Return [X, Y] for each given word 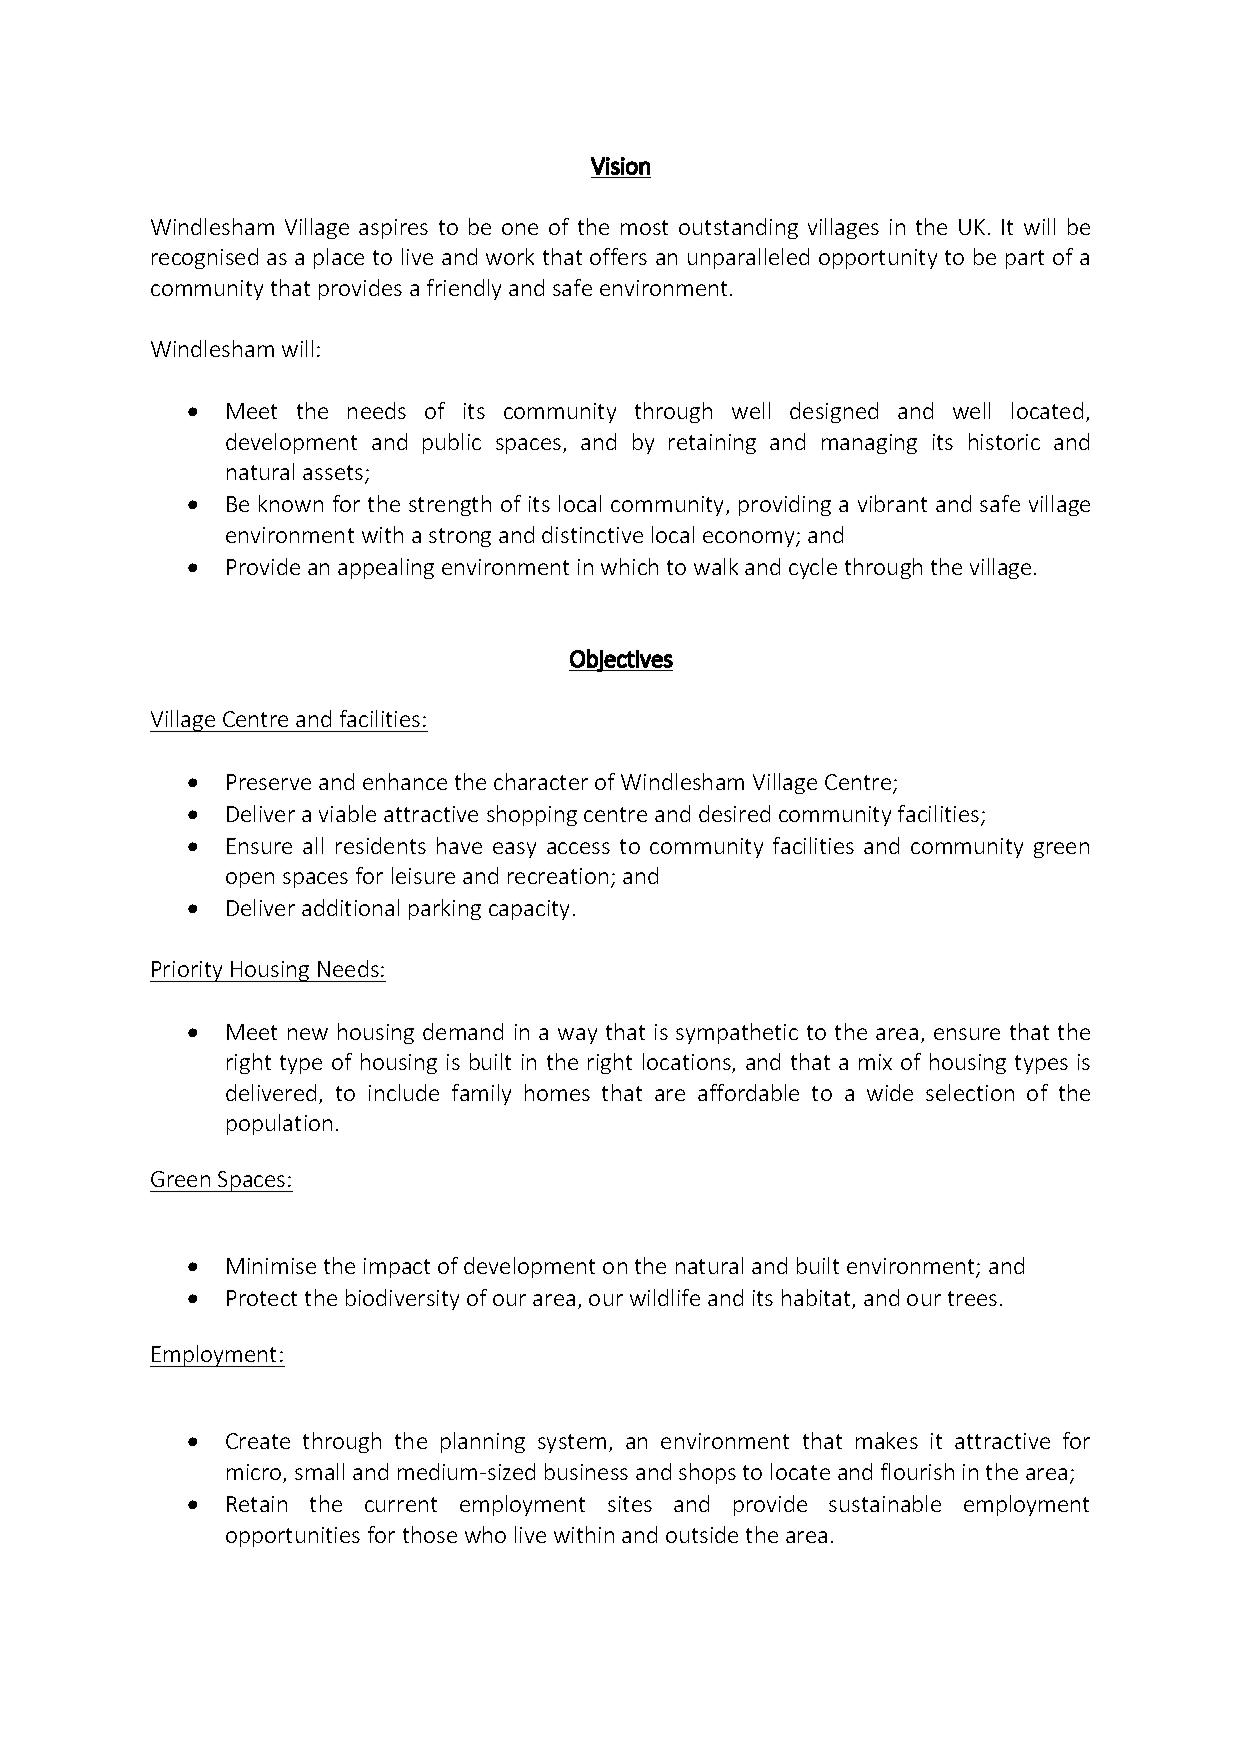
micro [255, 1473]
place [339, 258]
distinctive [592, 534]
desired [734, 813]
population [279, 1124]
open [250, 880]
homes [557, 1092]
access [578, 848]
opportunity [878, 259]
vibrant [892, 503]
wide [890, 1092]
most [644, 227]
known [291, 503]
